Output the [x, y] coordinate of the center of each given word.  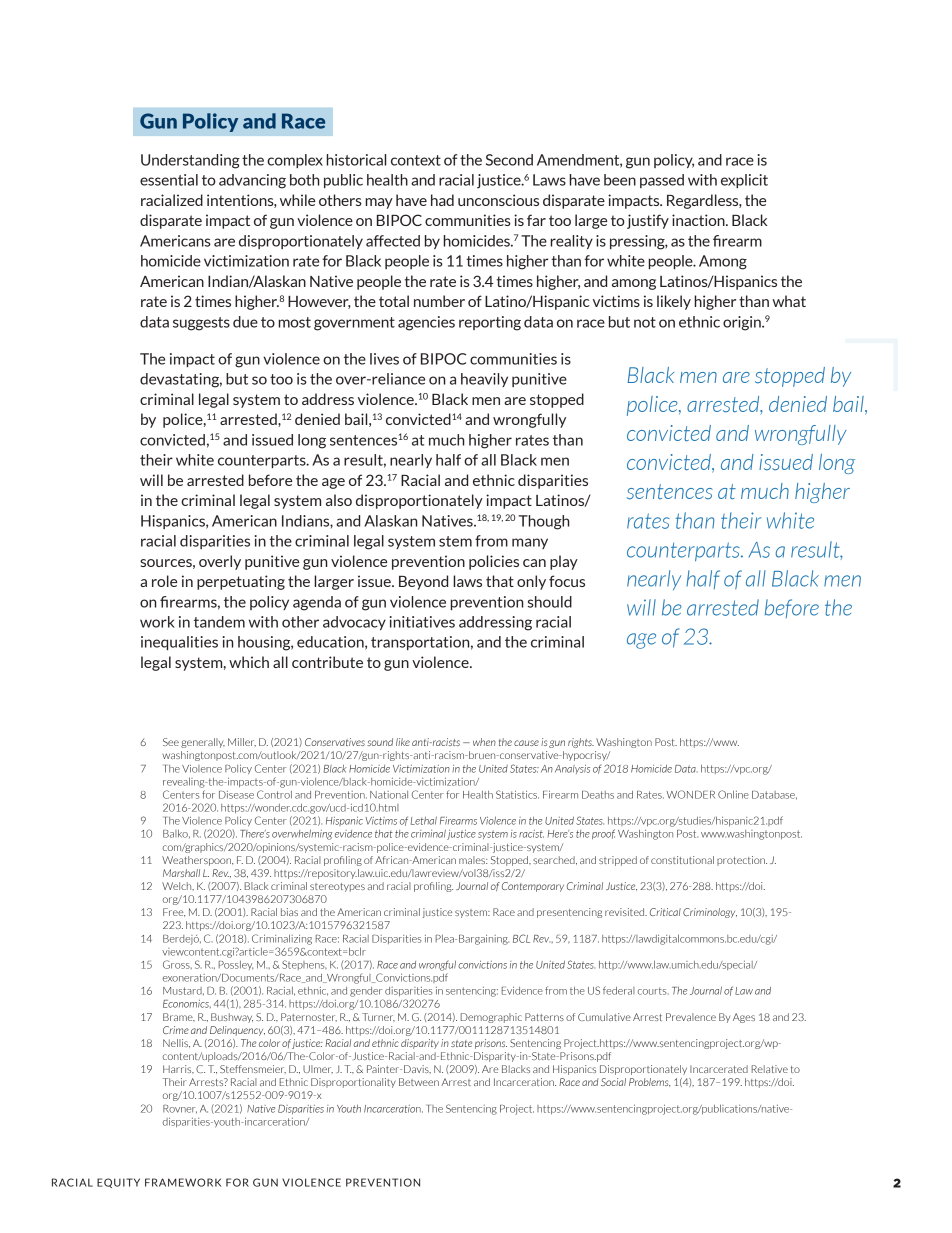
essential [169, 180]
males [473, 860]
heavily [484, 380]
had [442, 200]
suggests [201, 324]
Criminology [710, 913]
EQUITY [118, 1183]
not [645, 322]
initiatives [422, 622]
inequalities [179, 643]
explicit [744, 181]
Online [733, 794]
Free [174, 912]
